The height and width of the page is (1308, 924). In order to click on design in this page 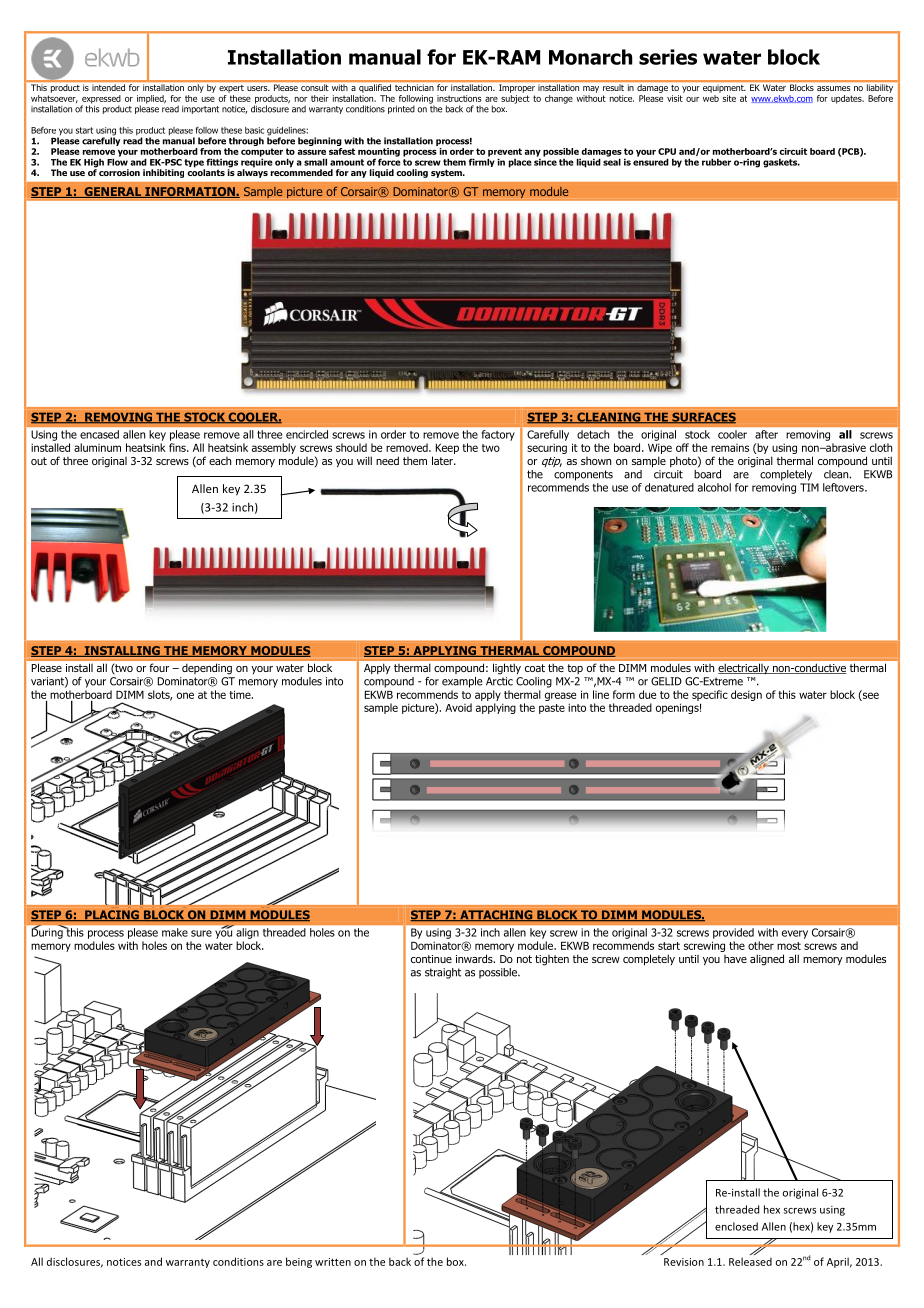, I will do `click(746, 695)`.
